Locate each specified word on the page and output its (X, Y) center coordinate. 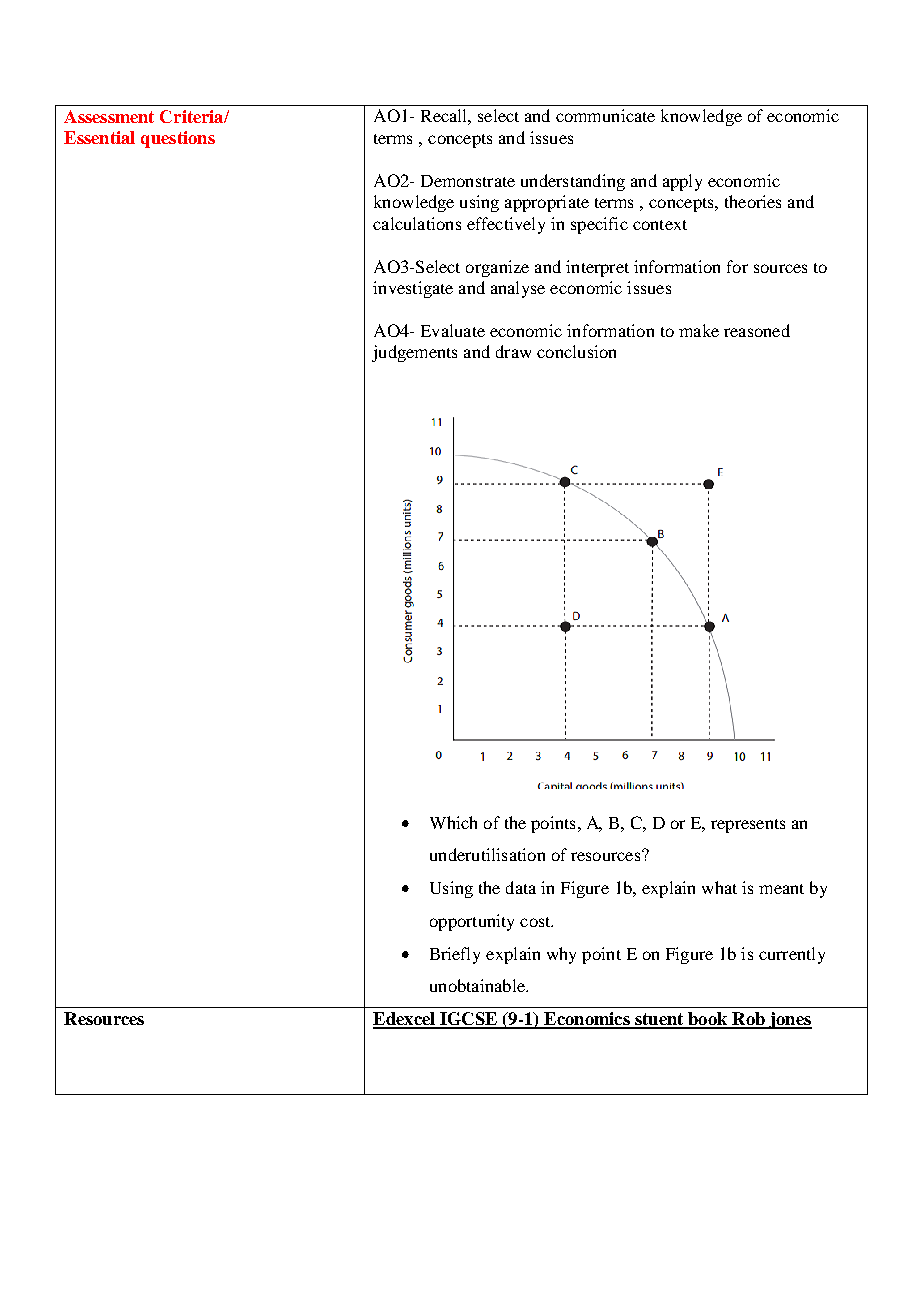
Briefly (455, 955)
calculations (417, 223)
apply (682, 182)
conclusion (576, 351)
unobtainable (478, 985)
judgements (414, 353)
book (708, 1020)
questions (178, 139)
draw (513, 351)
